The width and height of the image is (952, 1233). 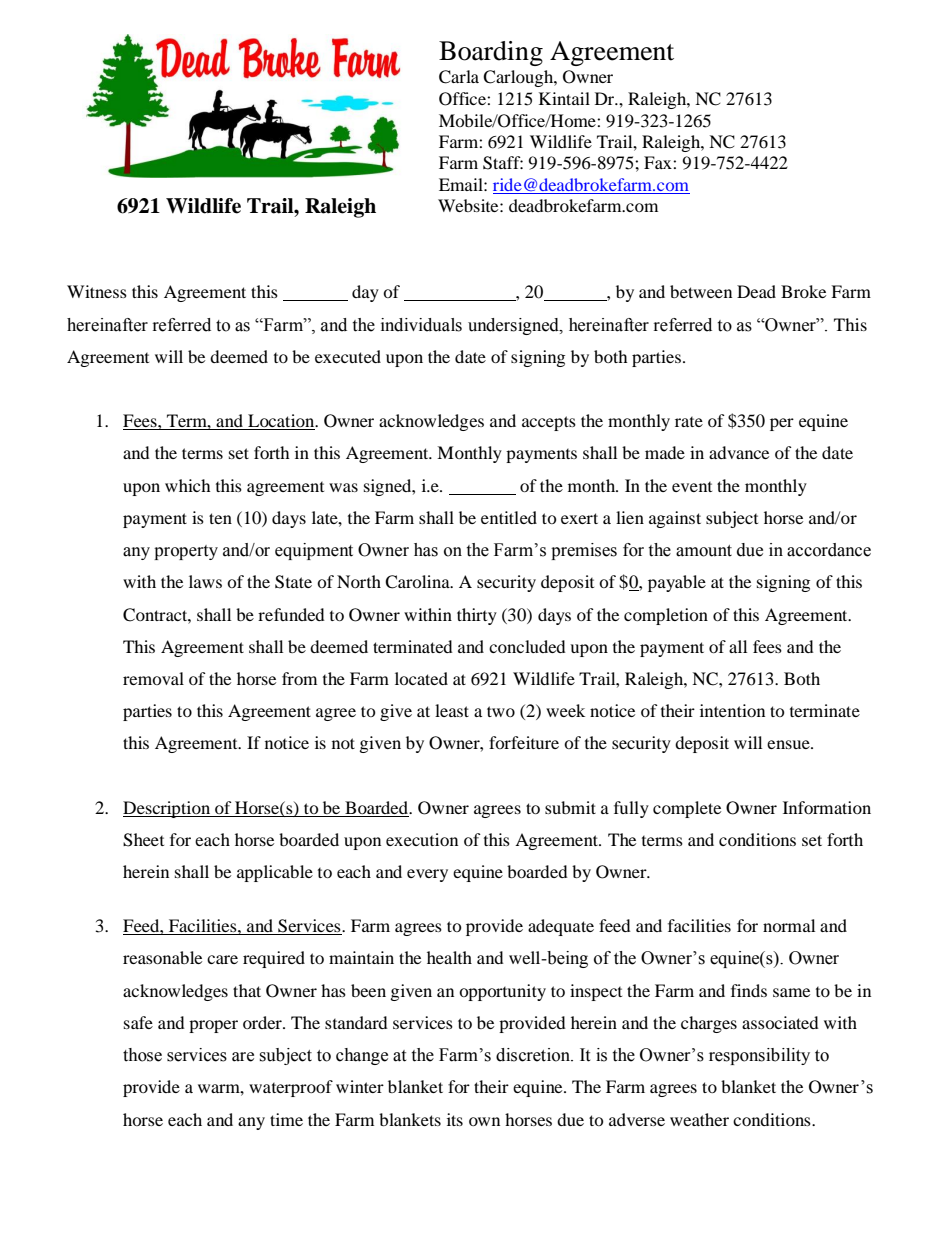 I want to click on thirty, so click(x=477, y=616).
